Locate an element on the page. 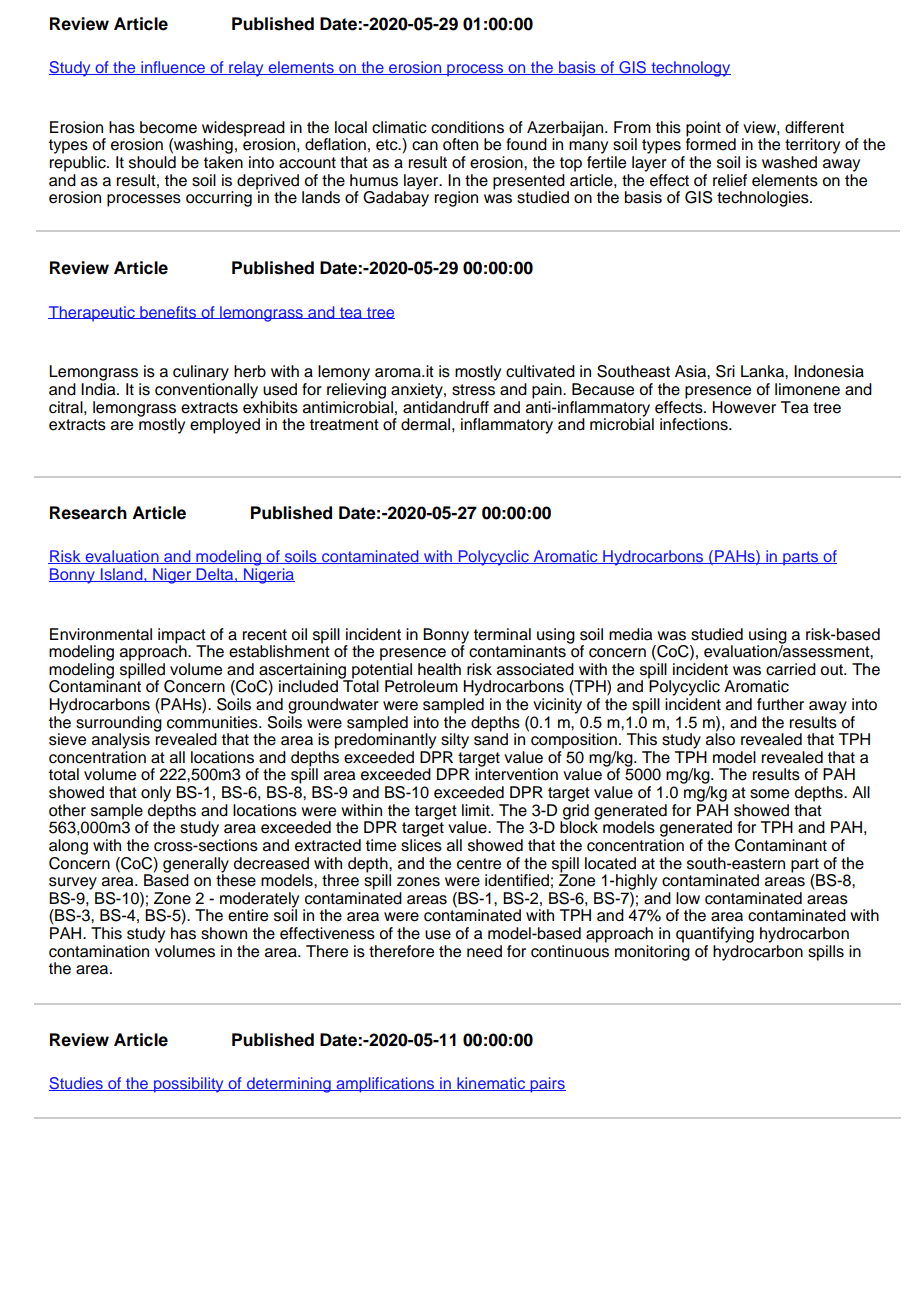 This page has height=1308, width=924. Sri is located at coordinates (725, 371).
